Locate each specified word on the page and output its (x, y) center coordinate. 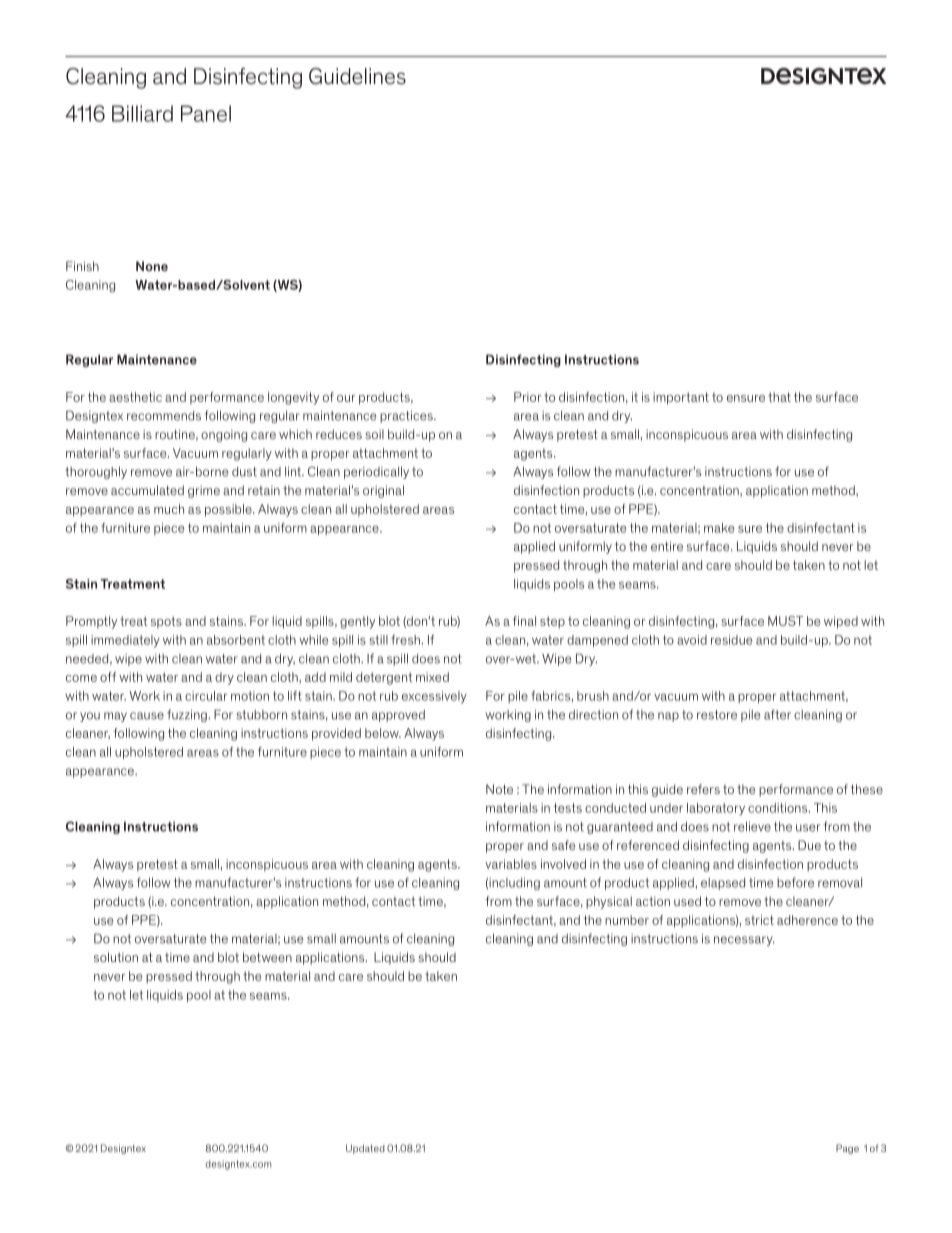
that (779, 397)
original (383, 491)
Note (499, 789)
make (719, 528)
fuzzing (187, 715)
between (267, 957)
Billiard (142, 113)
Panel (206, 113)
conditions (779, 808)
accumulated (147, 490)
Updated (365, 1149)
